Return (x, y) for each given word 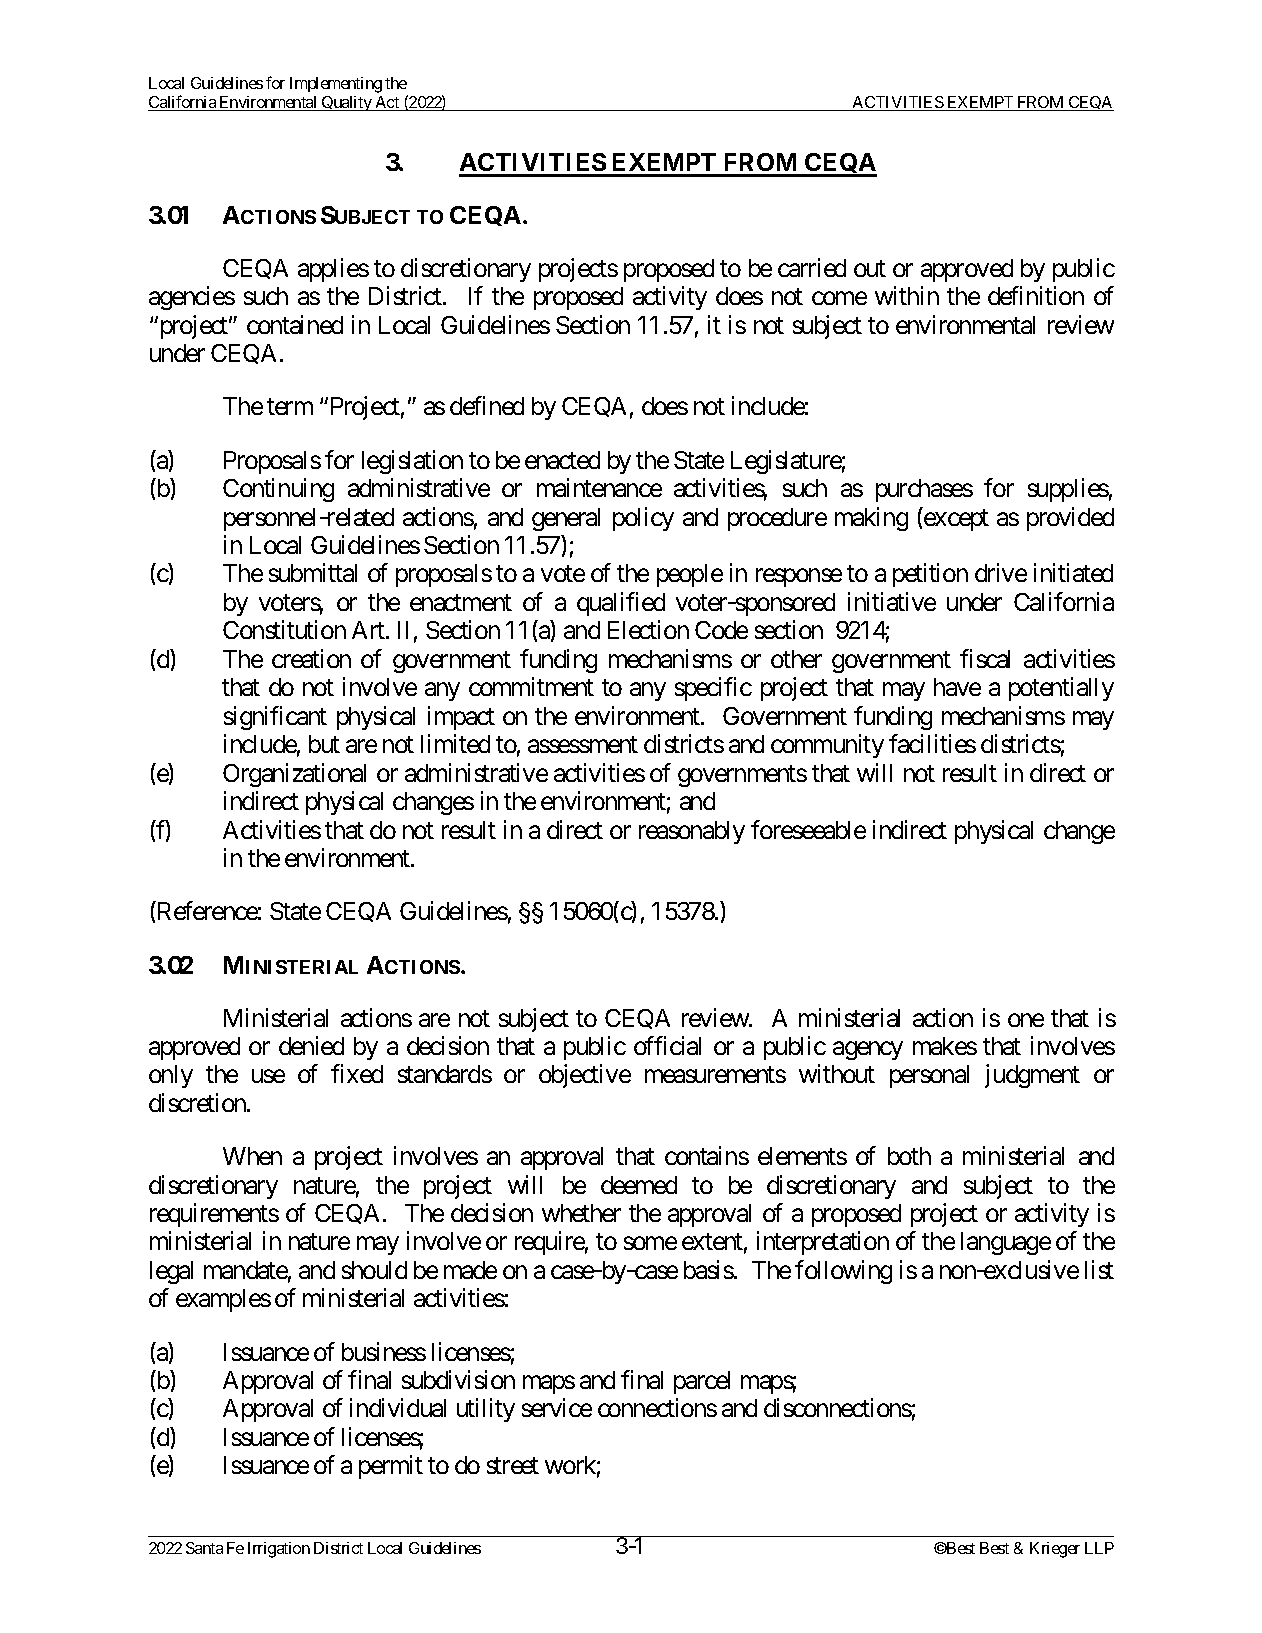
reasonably (692, 832)
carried (812, 267)
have (957, 687)
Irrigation (279, 1550)
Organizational (294, 775)
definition (1036, 295)
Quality (347, 103)
